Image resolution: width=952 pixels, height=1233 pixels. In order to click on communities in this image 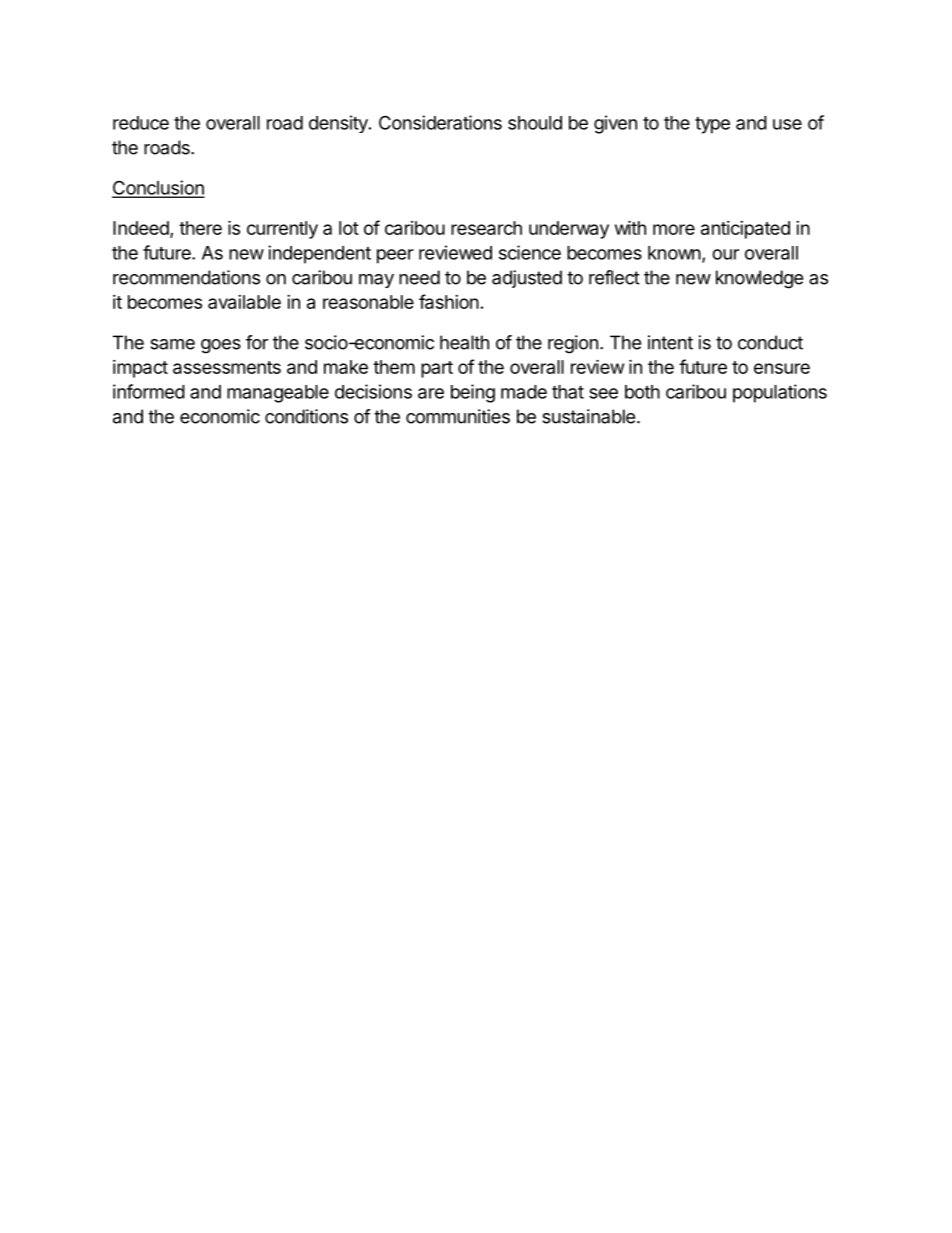, I will do `click(458, 416)`.
